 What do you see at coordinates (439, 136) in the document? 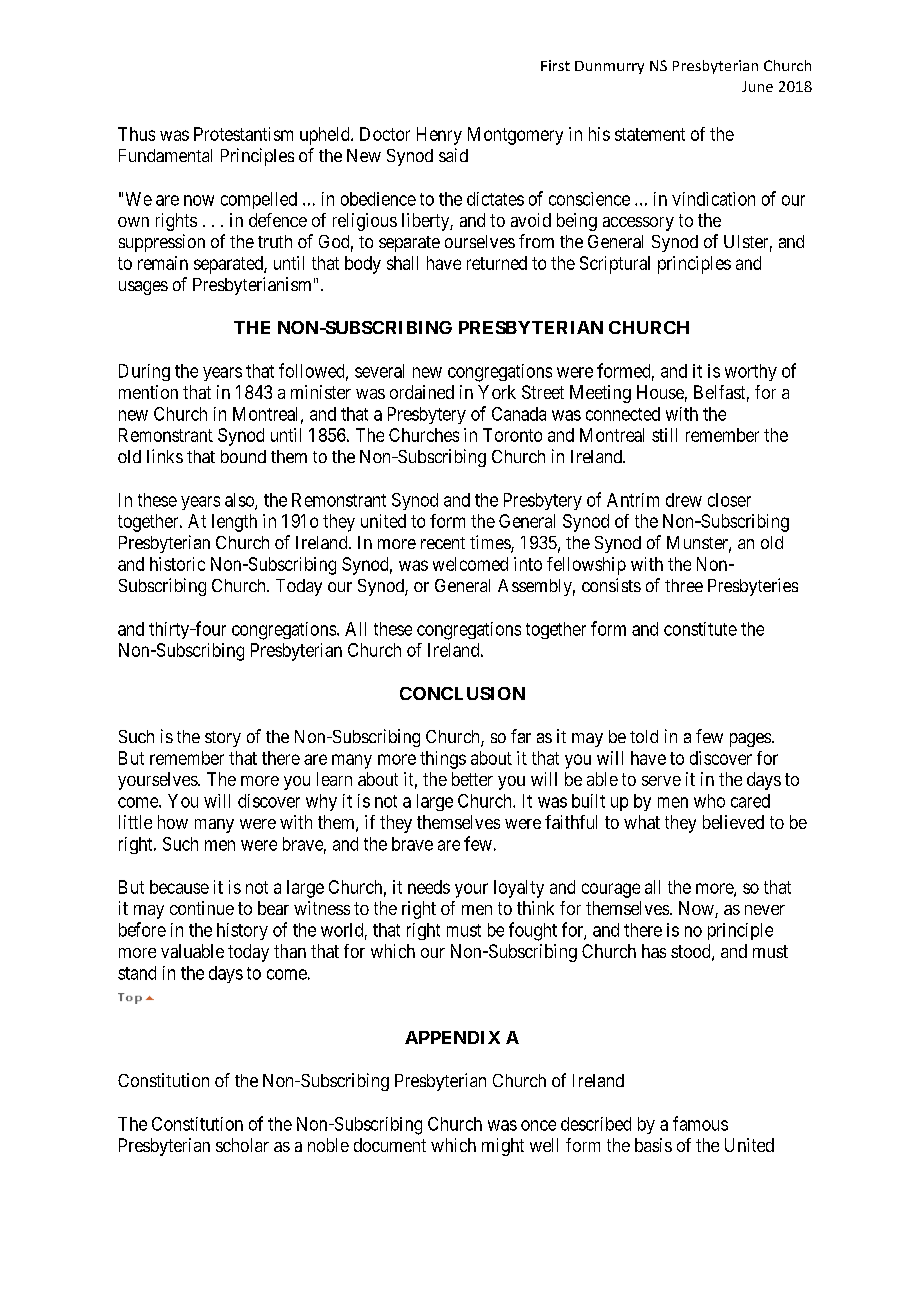
I see `Henry` at bounding box center [439, 136].
